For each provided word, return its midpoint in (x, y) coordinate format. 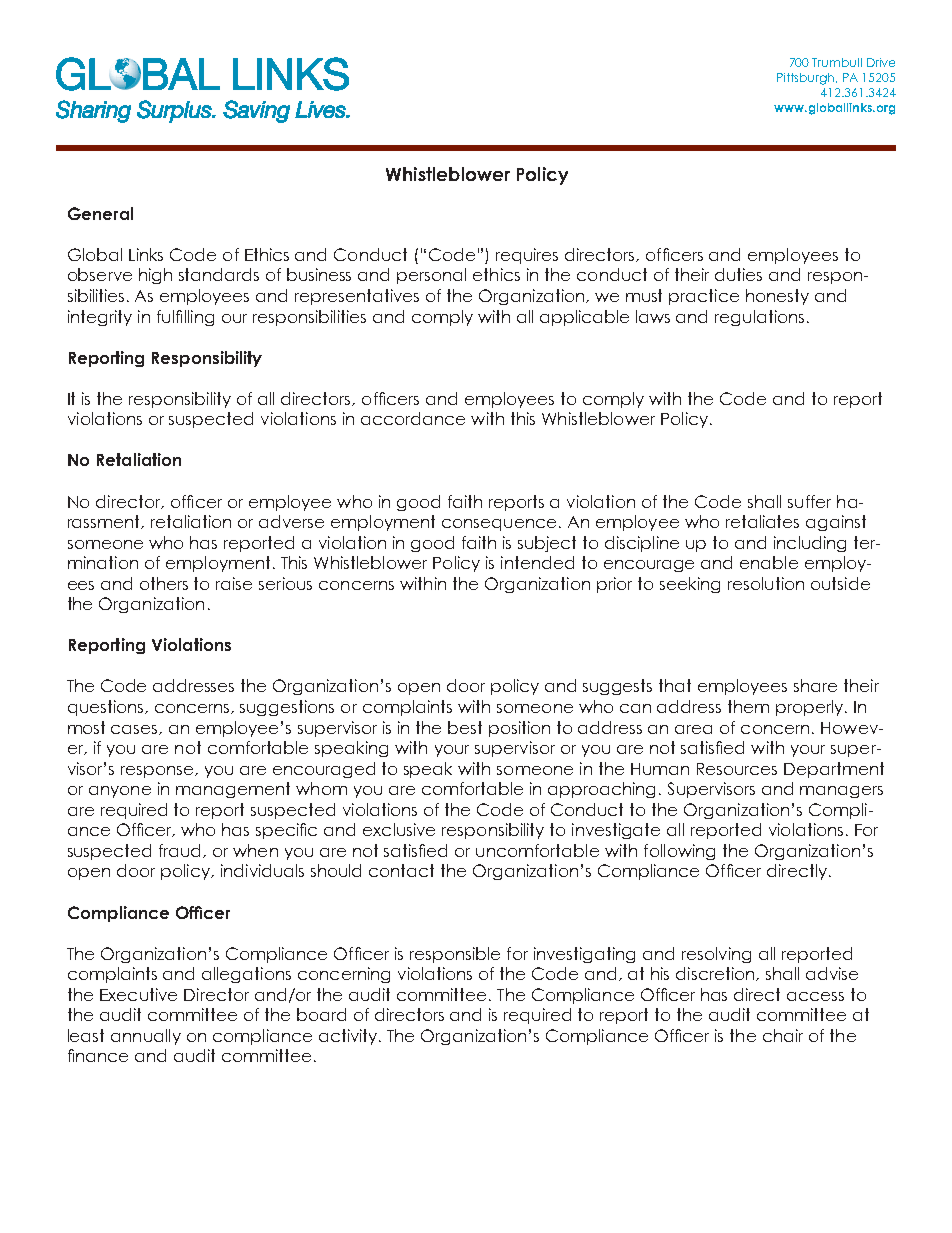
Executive (138, 994)
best (465, 727)
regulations (759, 318)
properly (811, 708)
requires (527, 256)
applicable (584, 318)
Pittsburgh (805, 79)
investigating (584, 955)
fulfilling (185, 318)
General (100, 213)
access (815, 996)
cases (135, 730)
